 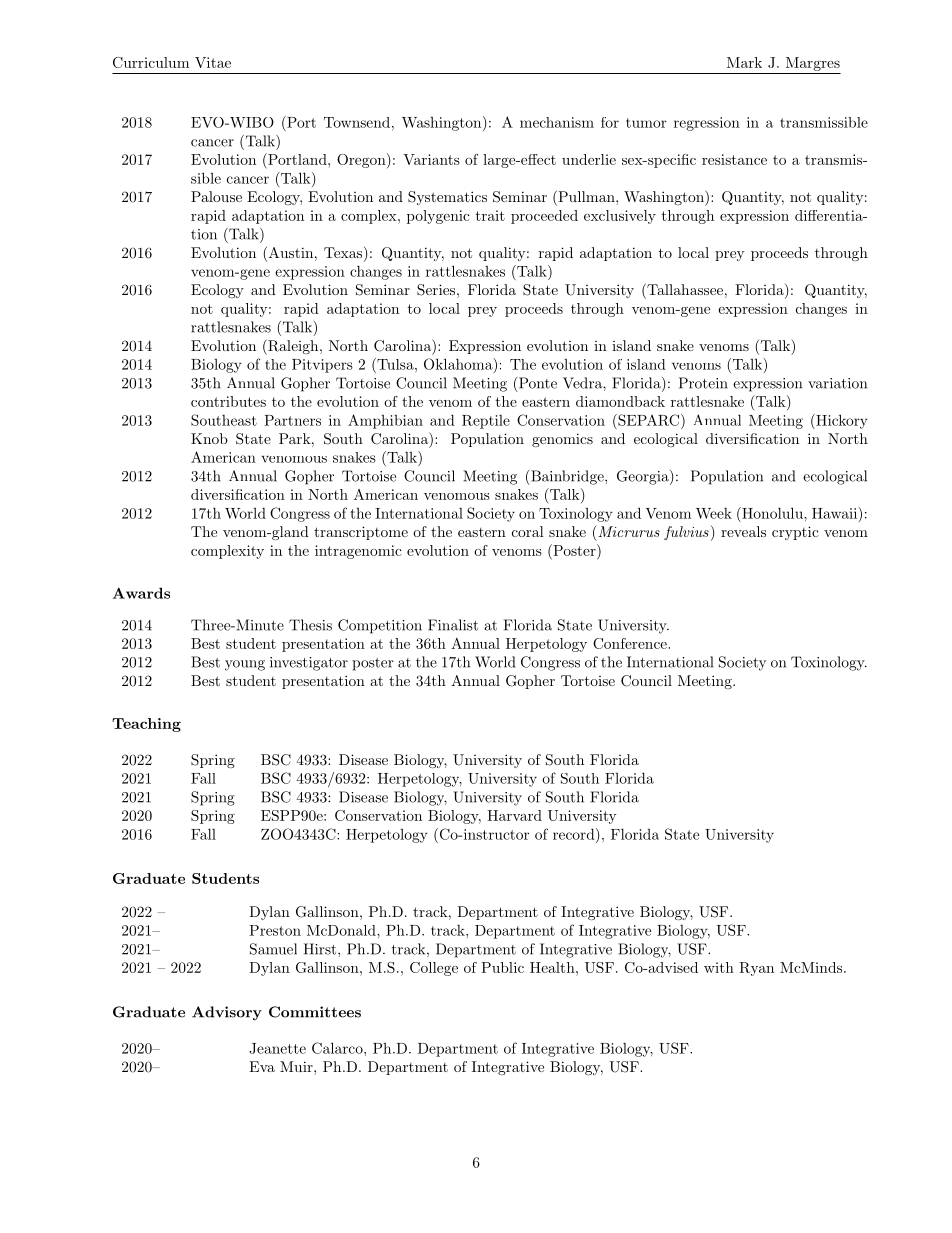 What do you see at coordinates (141, 593) in the image?
I see `Awards` at bounding box center [141, 593].
